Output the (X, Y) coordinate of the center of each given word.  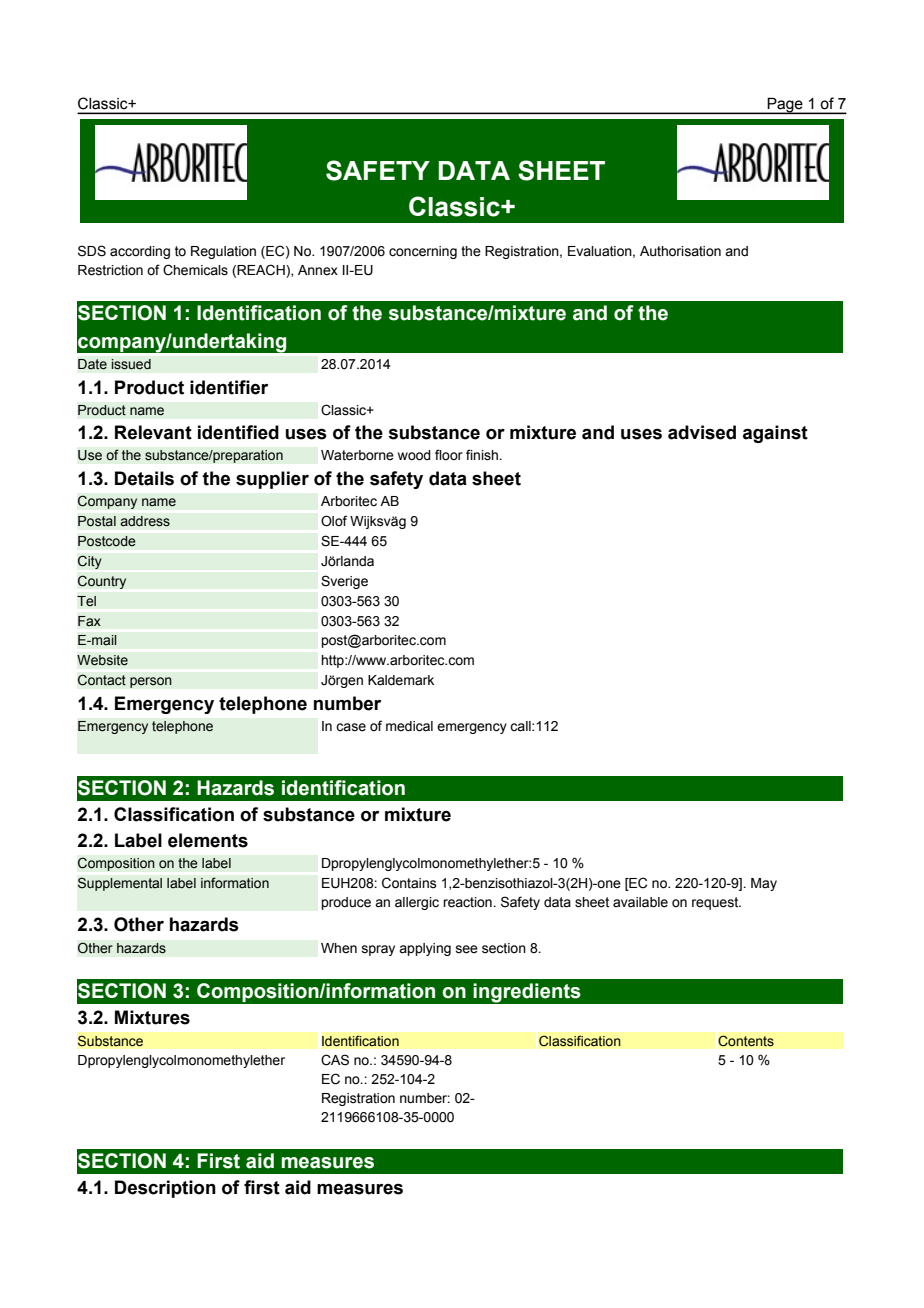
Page (785, 105)
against (775, 434)
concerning (423, 252)
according (140, 252)
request (716, 903)
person (151, 682)
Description (165, 1189)
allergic (417, 903)
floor (449, 455)
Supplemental (119, 884)
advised (702, 432)
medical (409, 726)
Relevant (153, 432)
